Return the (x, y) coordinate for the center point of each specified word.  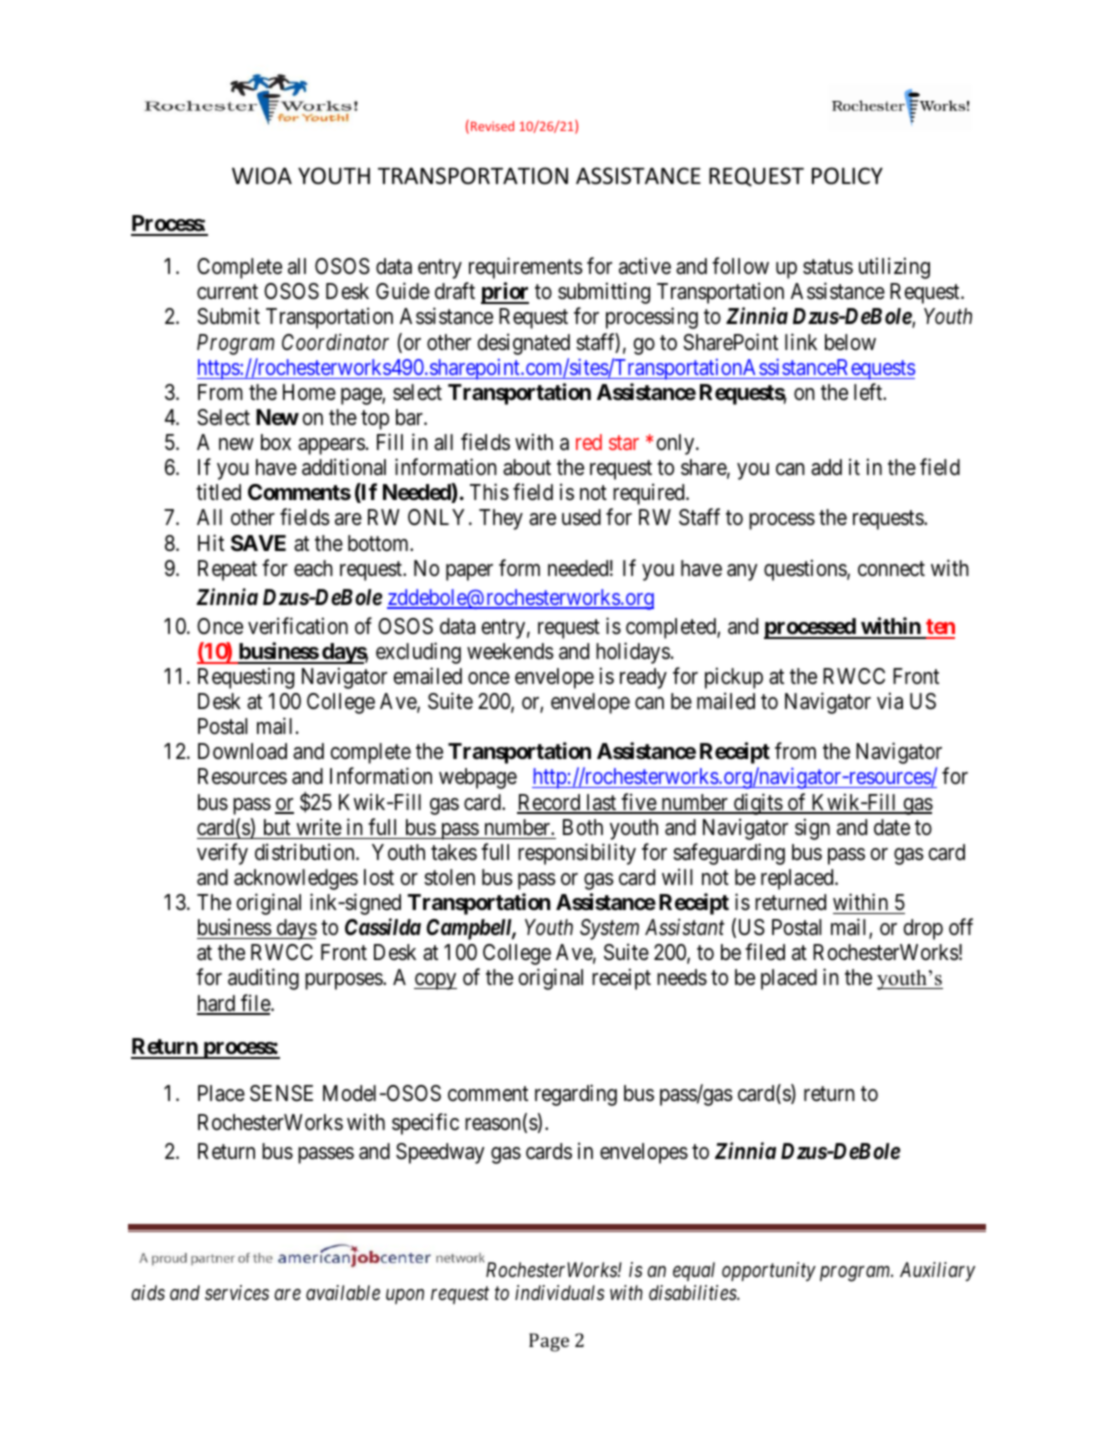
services (237, 1293)
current (227, 292)
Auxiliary (937, 1271)
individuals (560, 1292)
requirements (526, 268)
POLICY (847, 176)
